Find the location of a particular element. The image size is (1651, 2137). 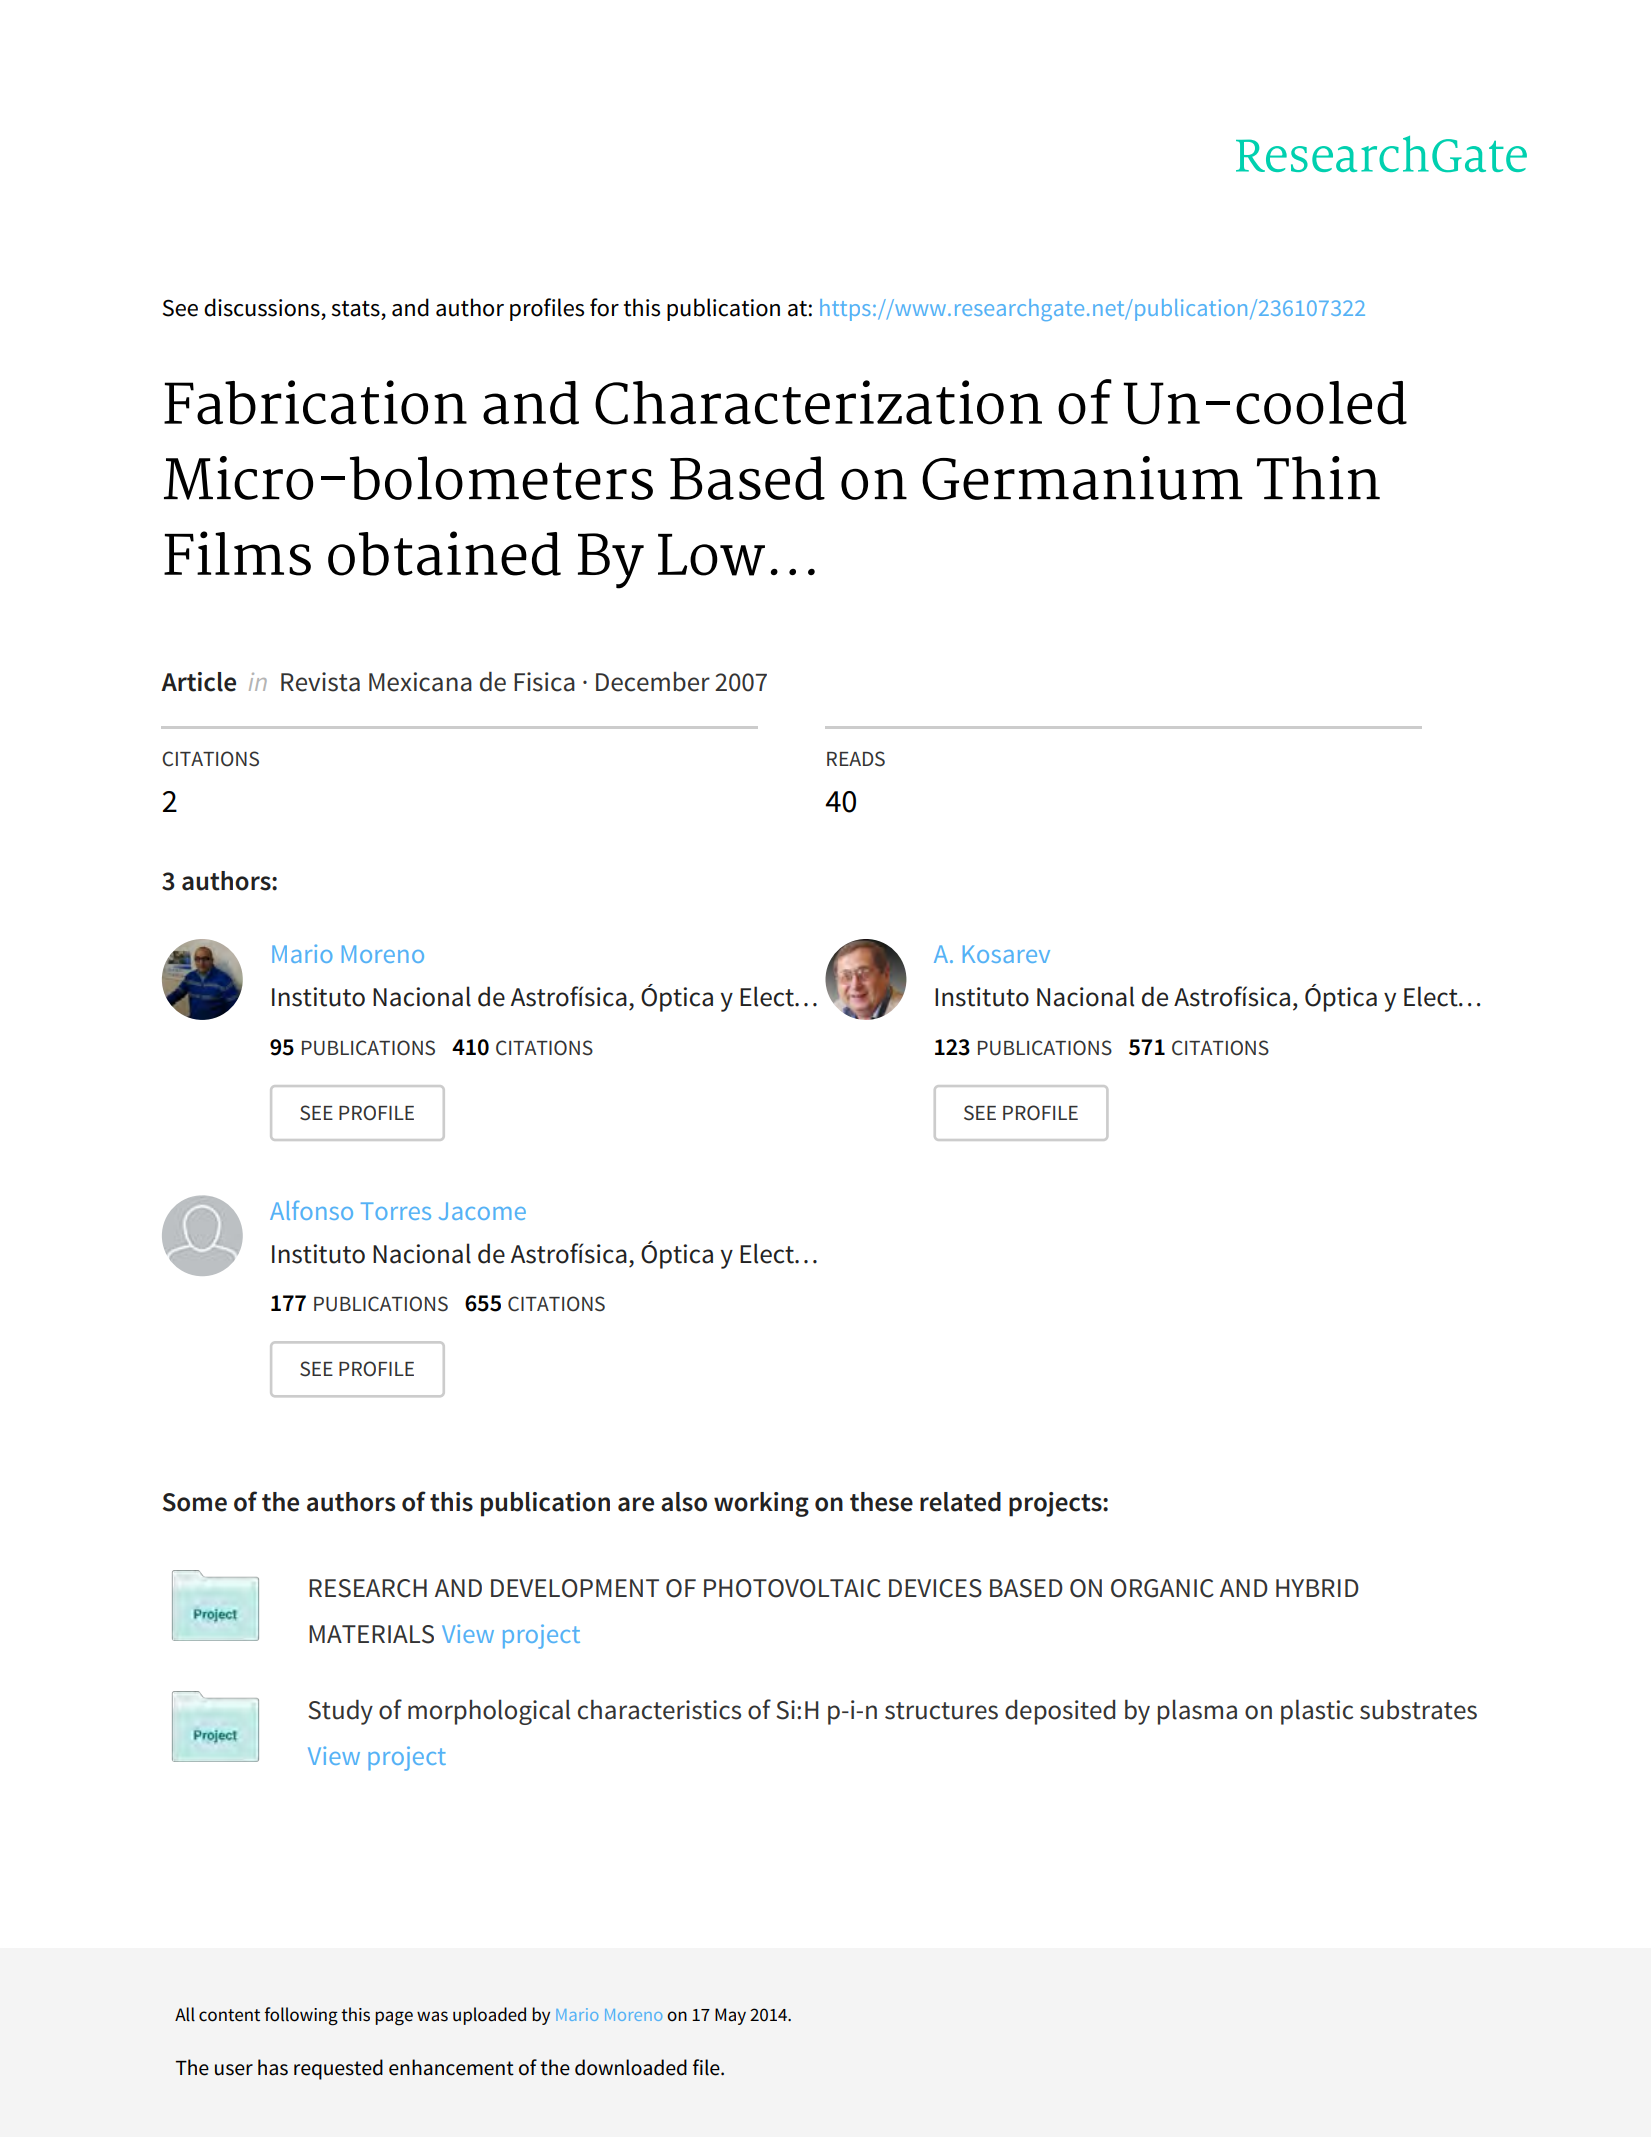

Thin is located at coordinates (1318, 477).
